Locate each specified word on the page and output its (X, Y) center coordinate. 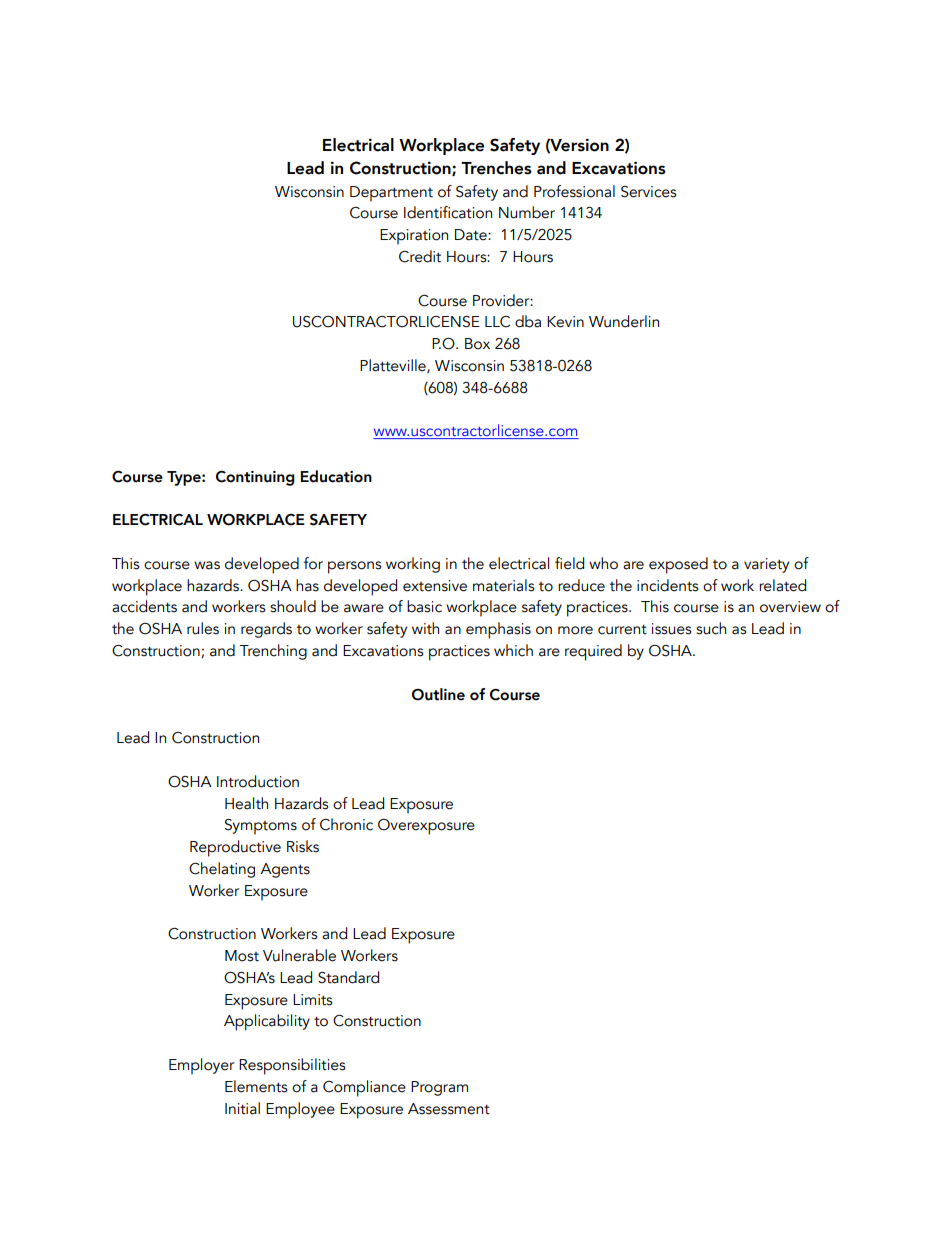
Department (391, 194)
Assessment (449, 1109)
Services (649, 192)
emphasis (498, 630)
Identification (448, 212)
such (711, 628)
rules (203, 628)
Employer (201, 1066)
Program (439, 1088)
